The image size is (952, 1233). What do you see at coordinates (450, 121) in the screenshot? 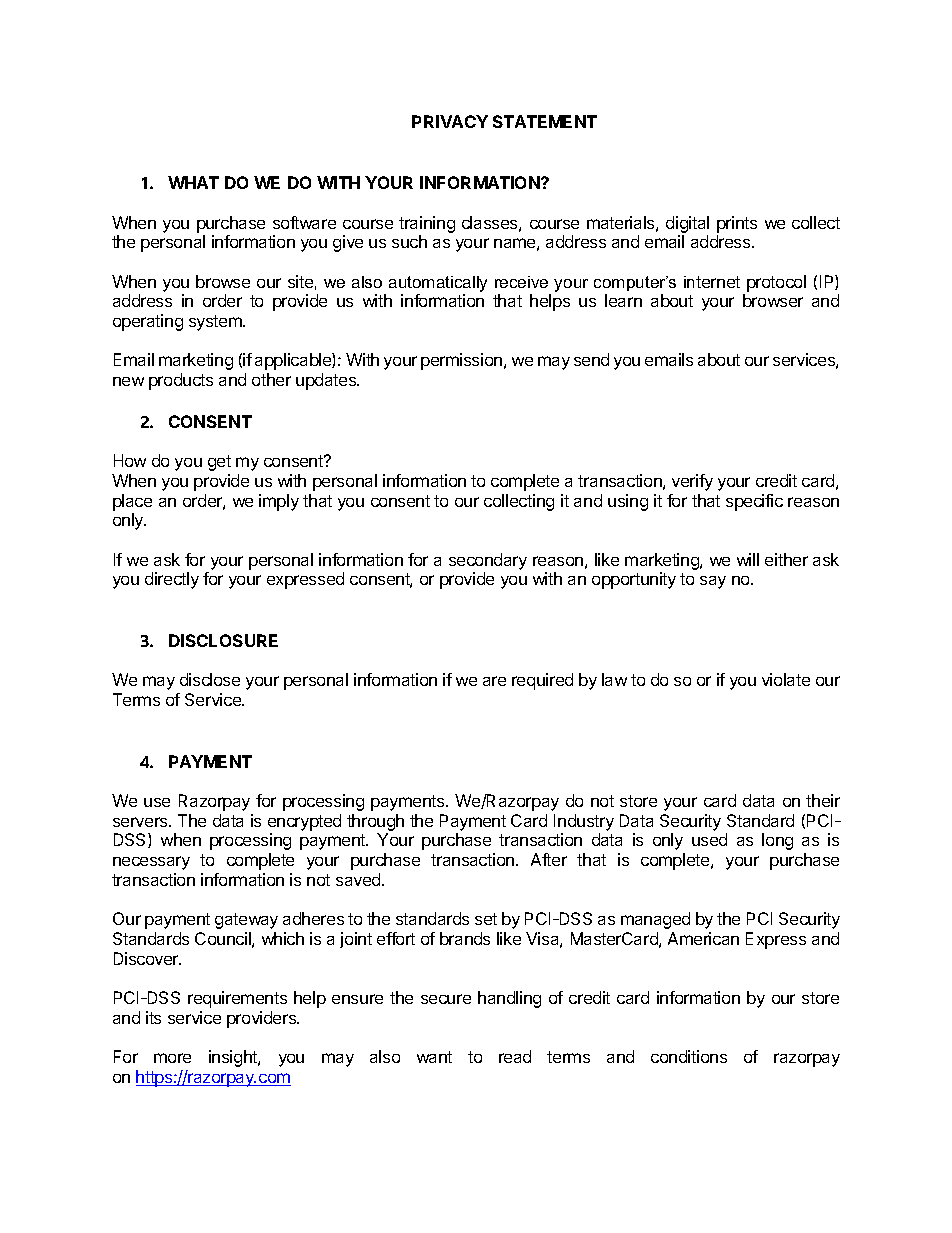
I see `PRIVACY` at bounding box center [450, 121].
